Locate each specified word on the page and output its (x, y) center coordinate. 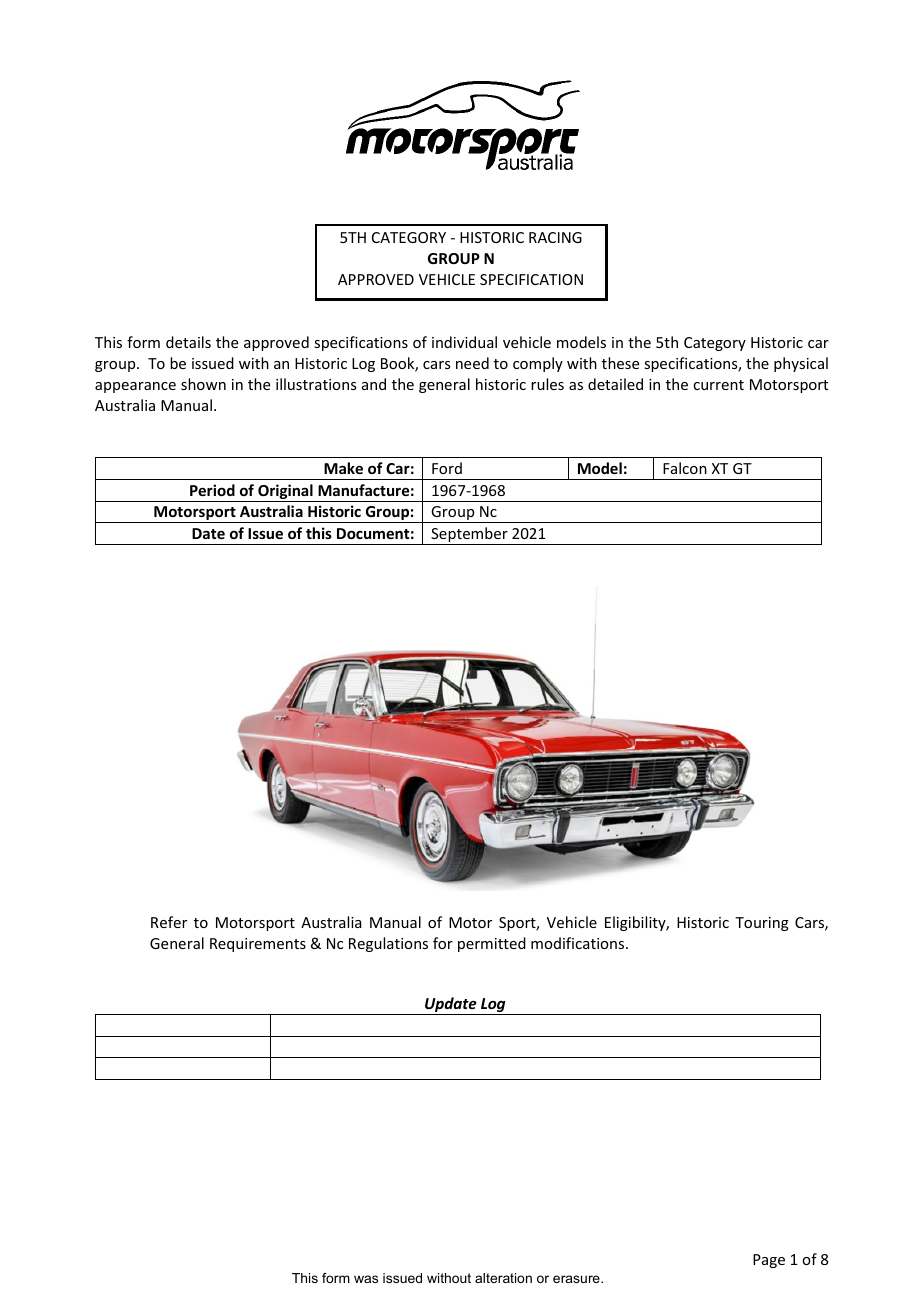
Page (769, 1261)
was (366, 1279)
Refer (169, 922)
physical (801, 364)
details (188, 342)
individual (464, 342)
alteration (503, 1278)
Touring (762, 924)
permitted (492, 944)
